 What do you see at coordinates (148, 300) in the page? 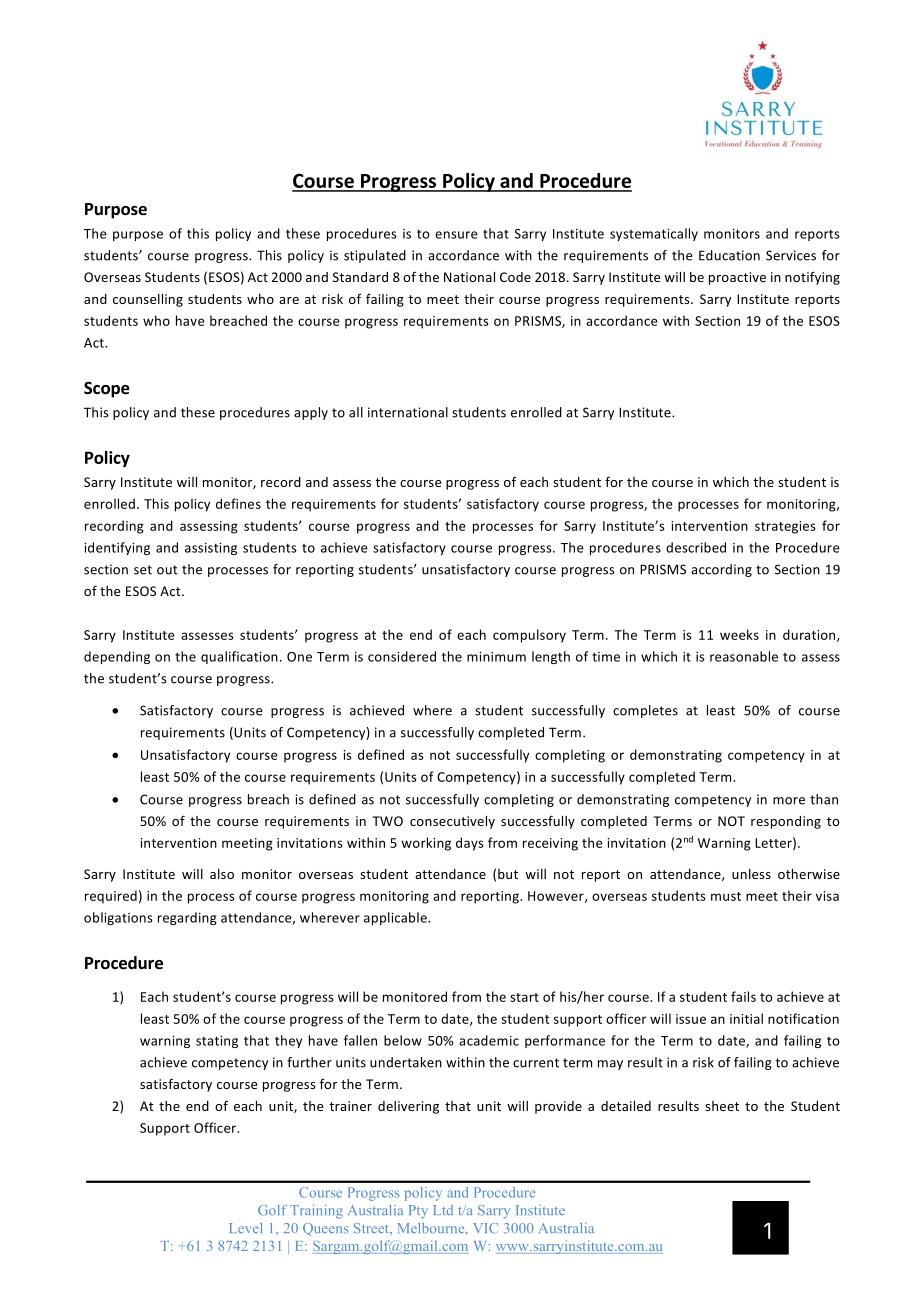
I see `counselling` at bounding box center [148, 300].
